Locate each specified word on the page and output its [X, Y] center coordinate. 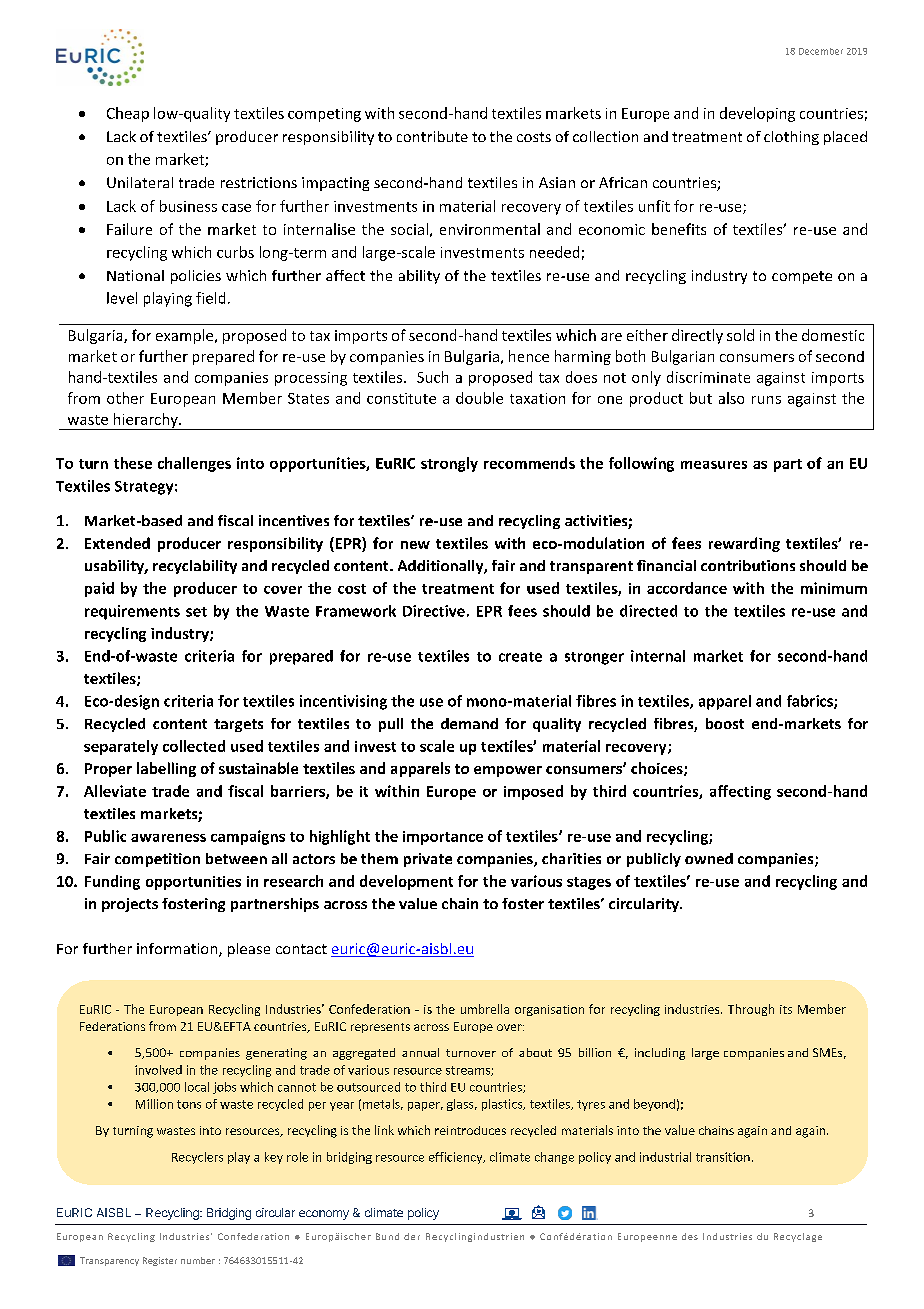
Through [751, 1010]
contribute [432, 136]
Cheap [128, 114]
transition [723, 1157]
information [178, 950]
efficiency [457, 1158]
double [479, 398]
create [520, 657]
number [198, 1260]
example [186, 336]
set [196, 612]
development [406, 882]
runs [766, 400]
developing [757, 114]
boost [725, 723]
